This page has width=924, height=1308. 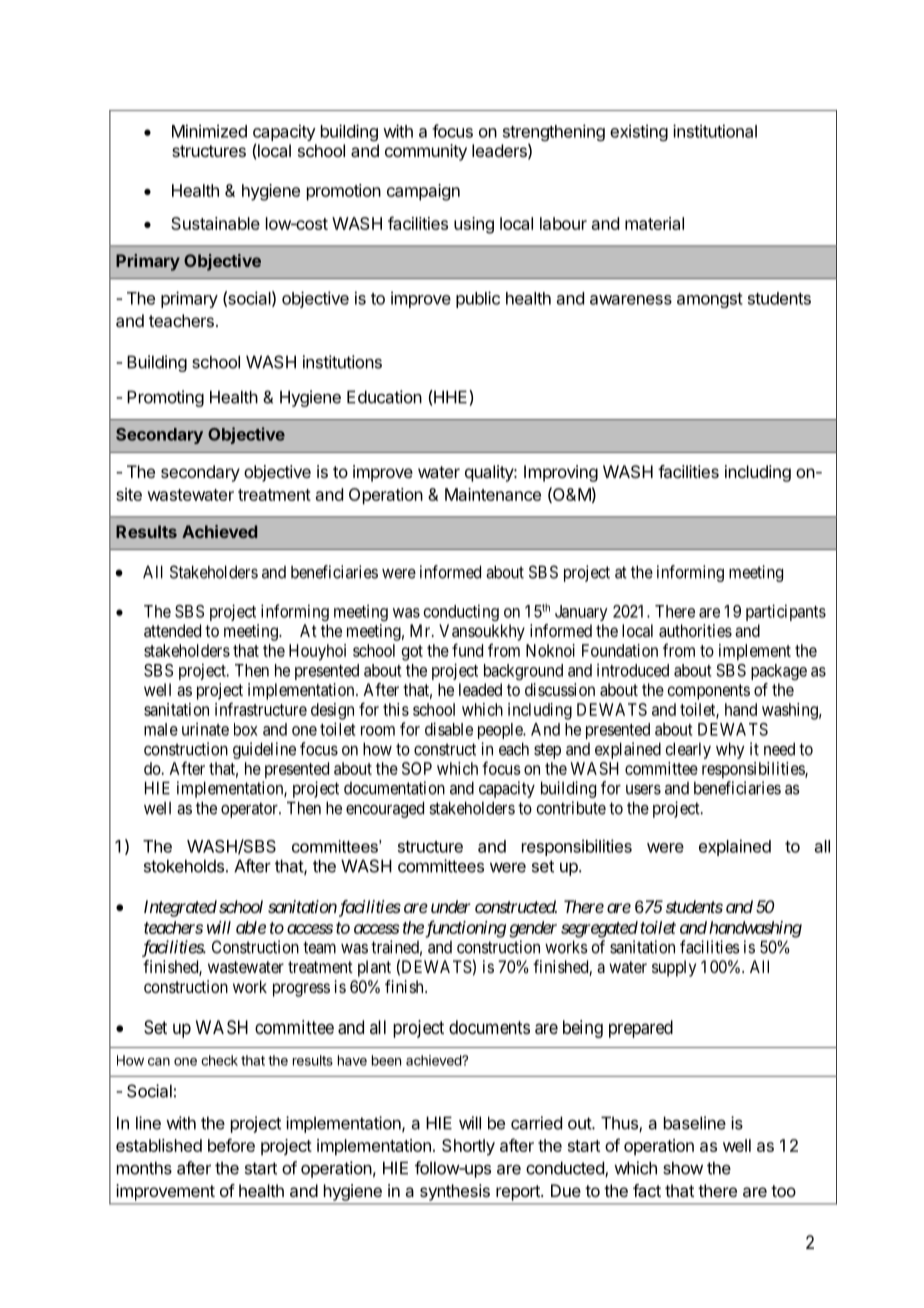 I want to click on users, so click(x=643, y=789).
